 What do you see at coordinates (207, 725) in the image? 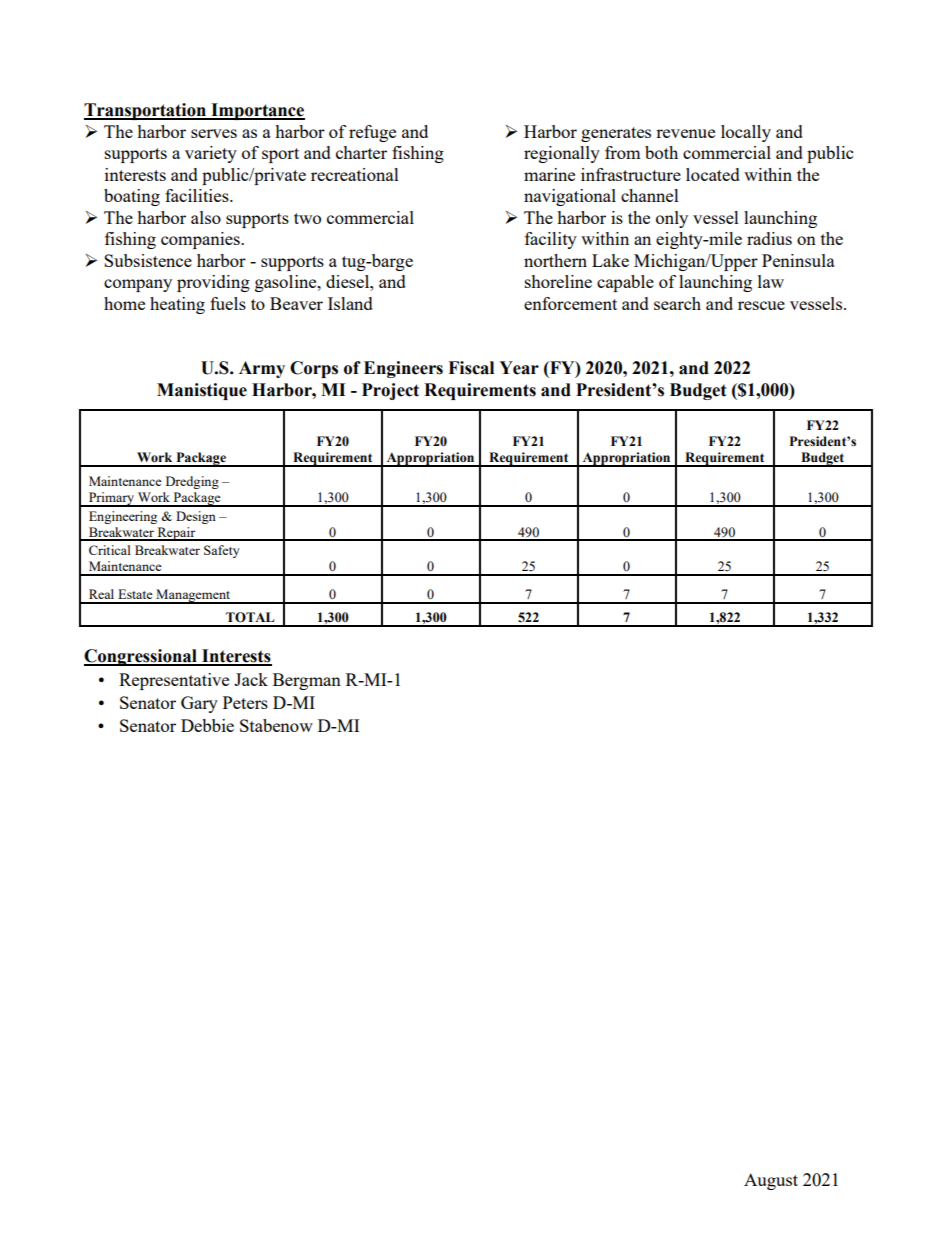
I see `Debbie` at bounding box center [207, 725].
